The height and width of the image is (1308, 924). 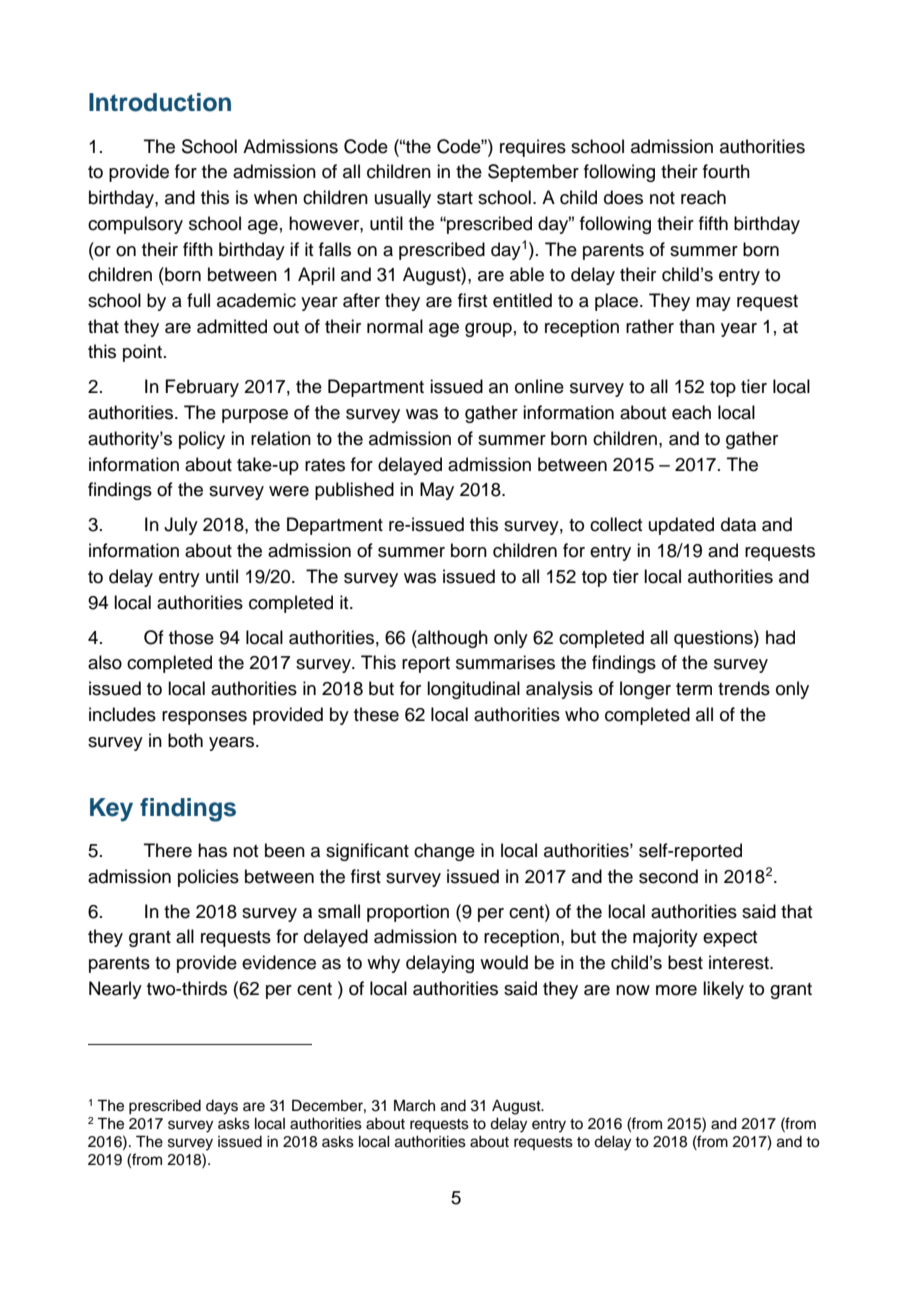 I want to click on published, so click(x=354, y=491).
